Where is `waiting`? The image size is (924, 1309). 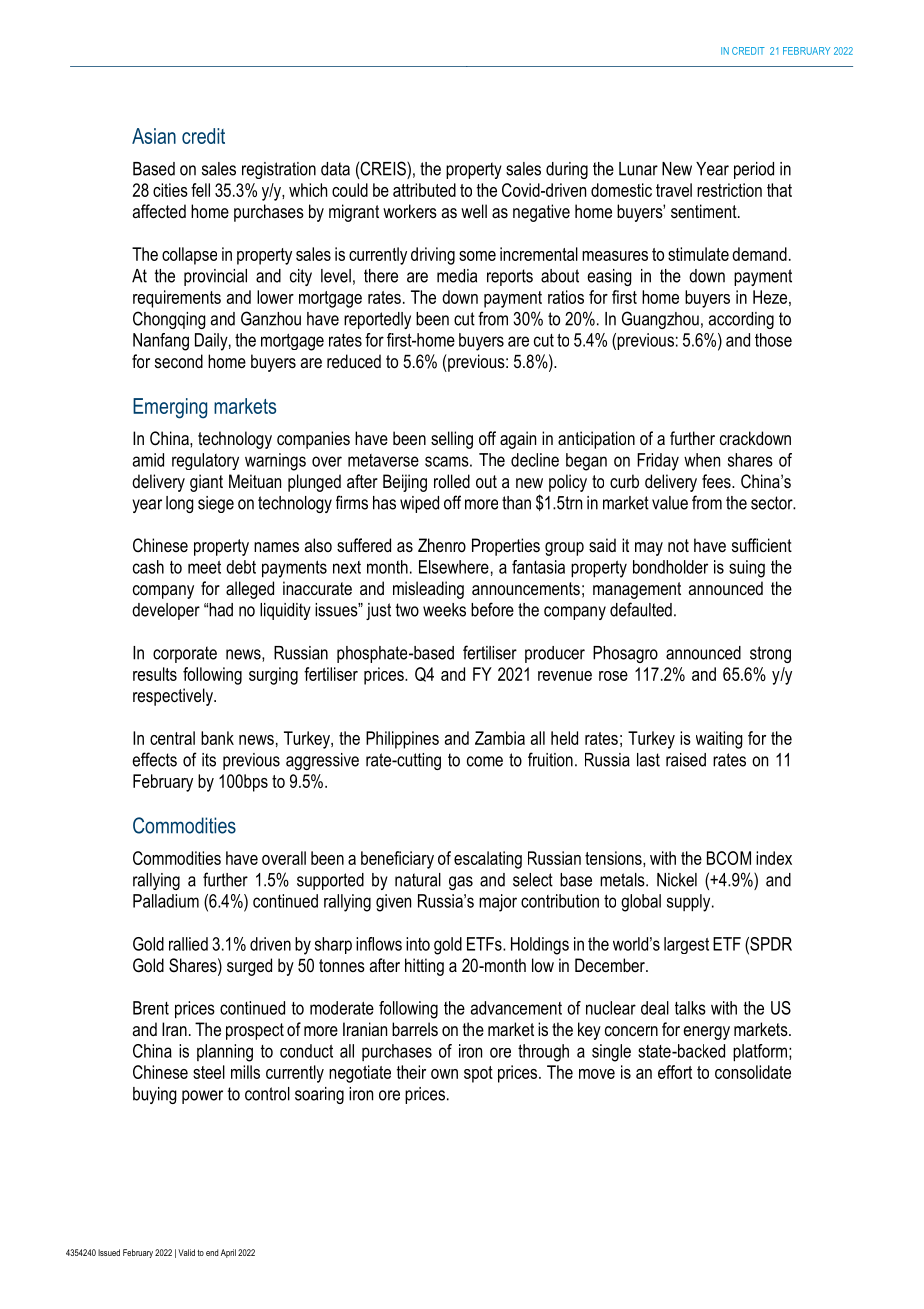
waiting is located at coordinates (719, 740).
